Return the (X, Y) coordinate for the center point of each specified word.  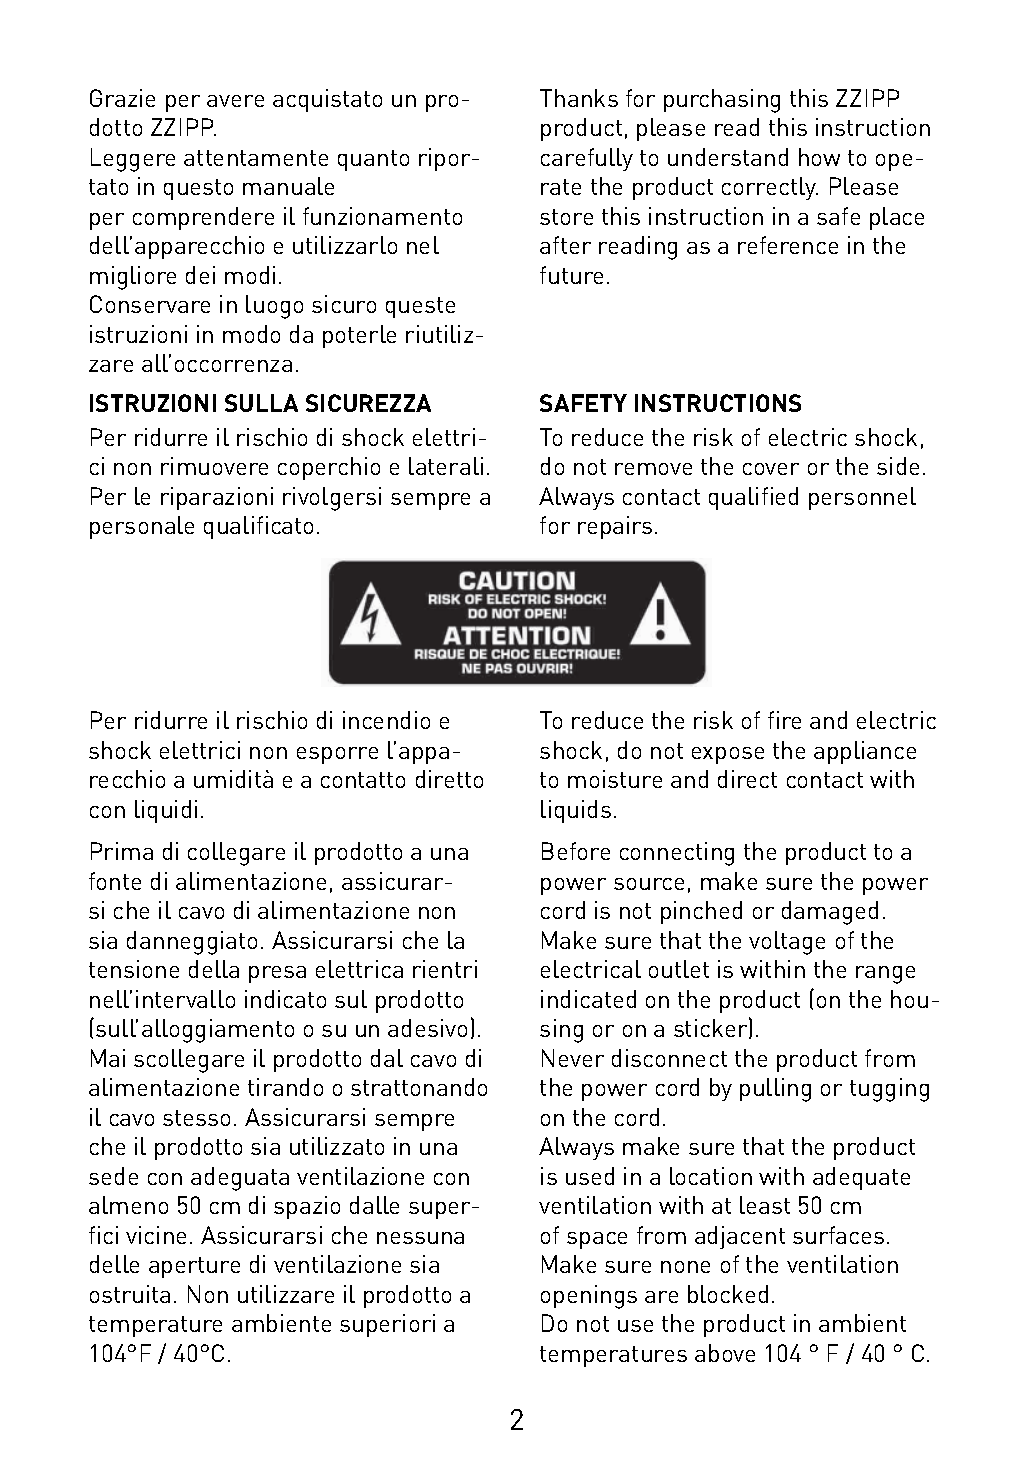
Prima (122, 851)
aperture (194, 1267)
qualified (753, 498)
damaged (830, 913)
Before (576, 851)
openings (589, 1297)
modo (251, 334)
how (819, 157)
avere (235, 101)
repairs (615, 527)
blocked (728, 1294)
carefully (587, 159)
